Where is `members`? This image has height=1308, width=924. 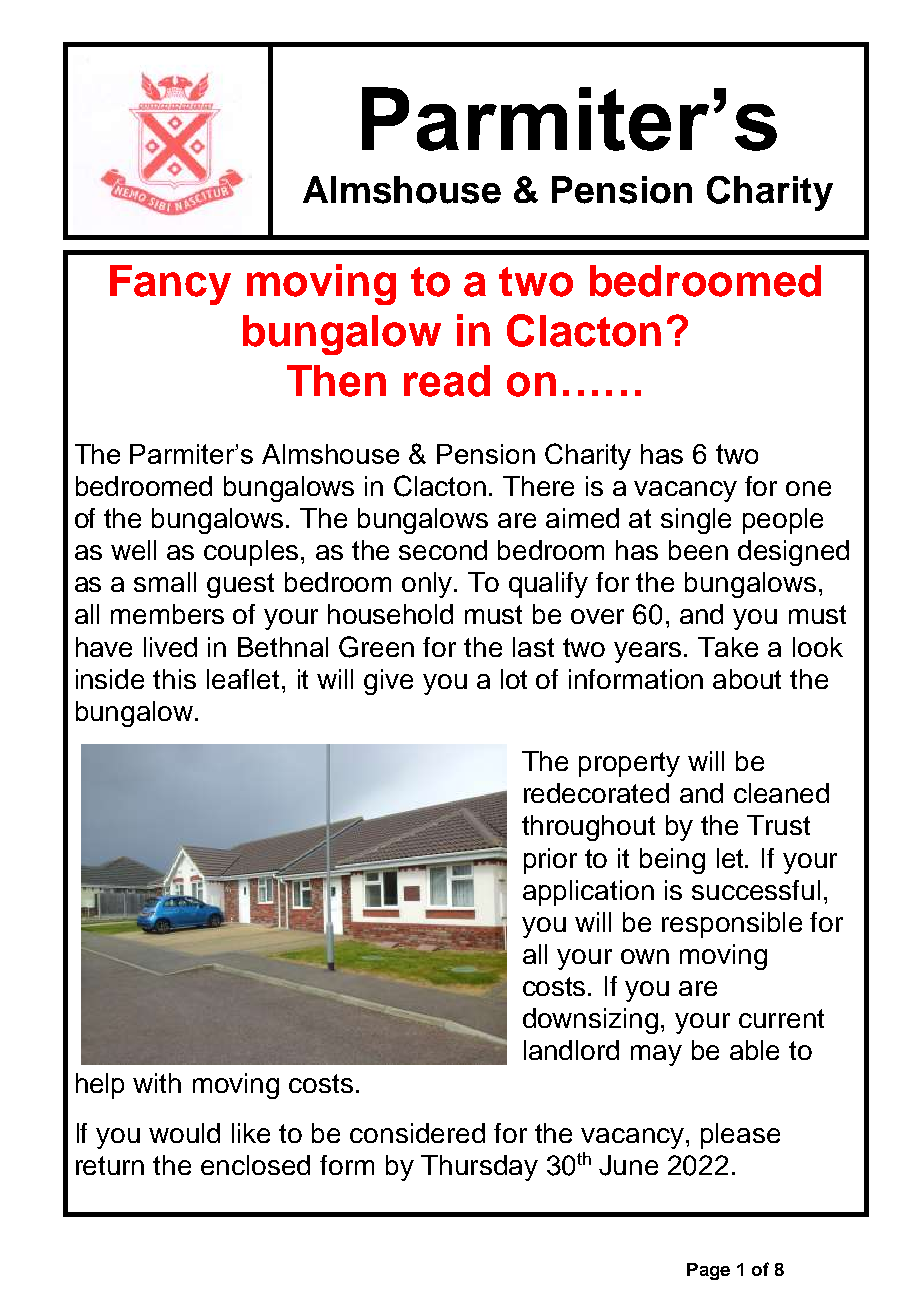
members is located at coordinates (167, 614).
